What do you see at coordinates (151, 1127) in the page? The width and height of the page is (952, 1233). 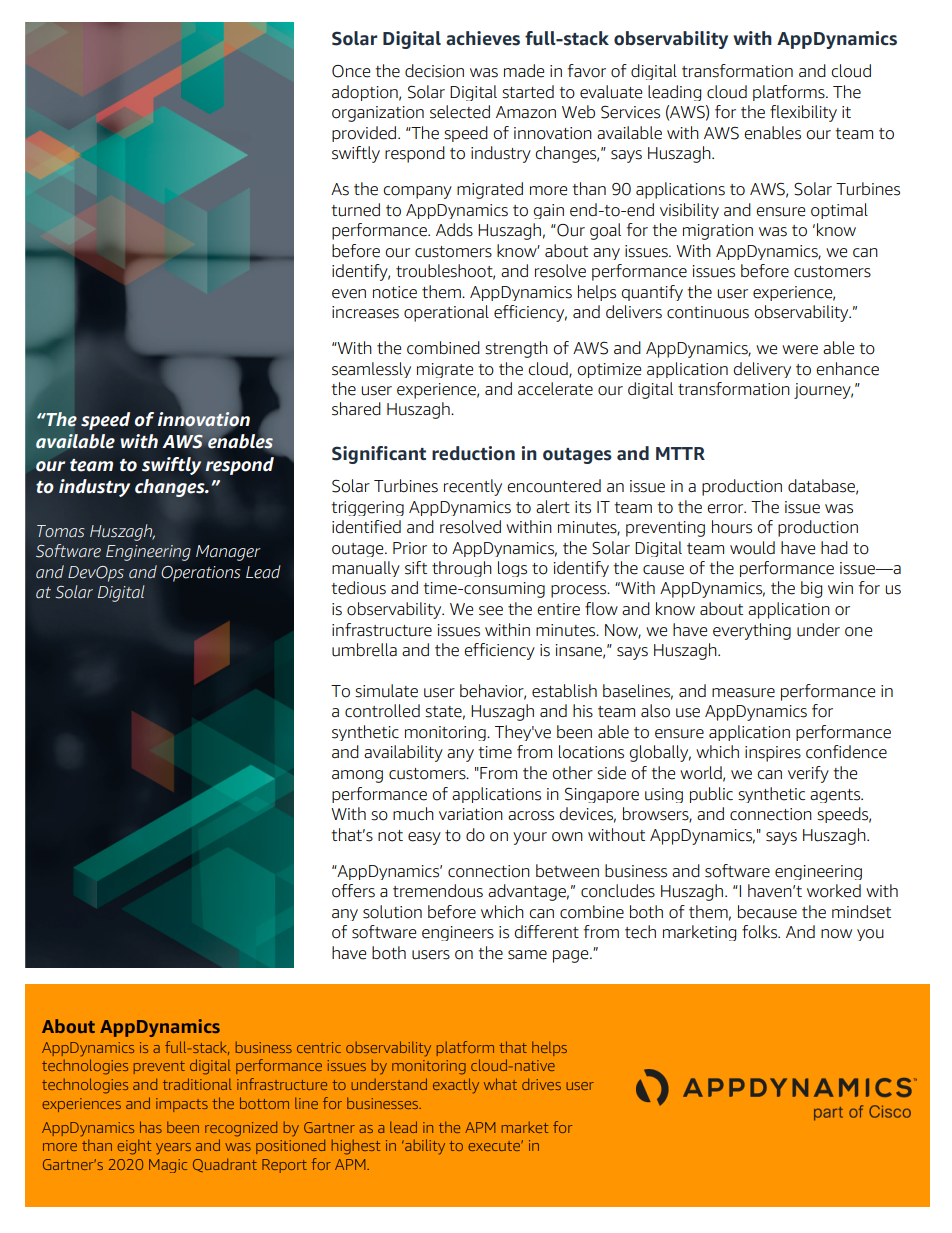 I see `has` at bounding box center [151, 1127].
